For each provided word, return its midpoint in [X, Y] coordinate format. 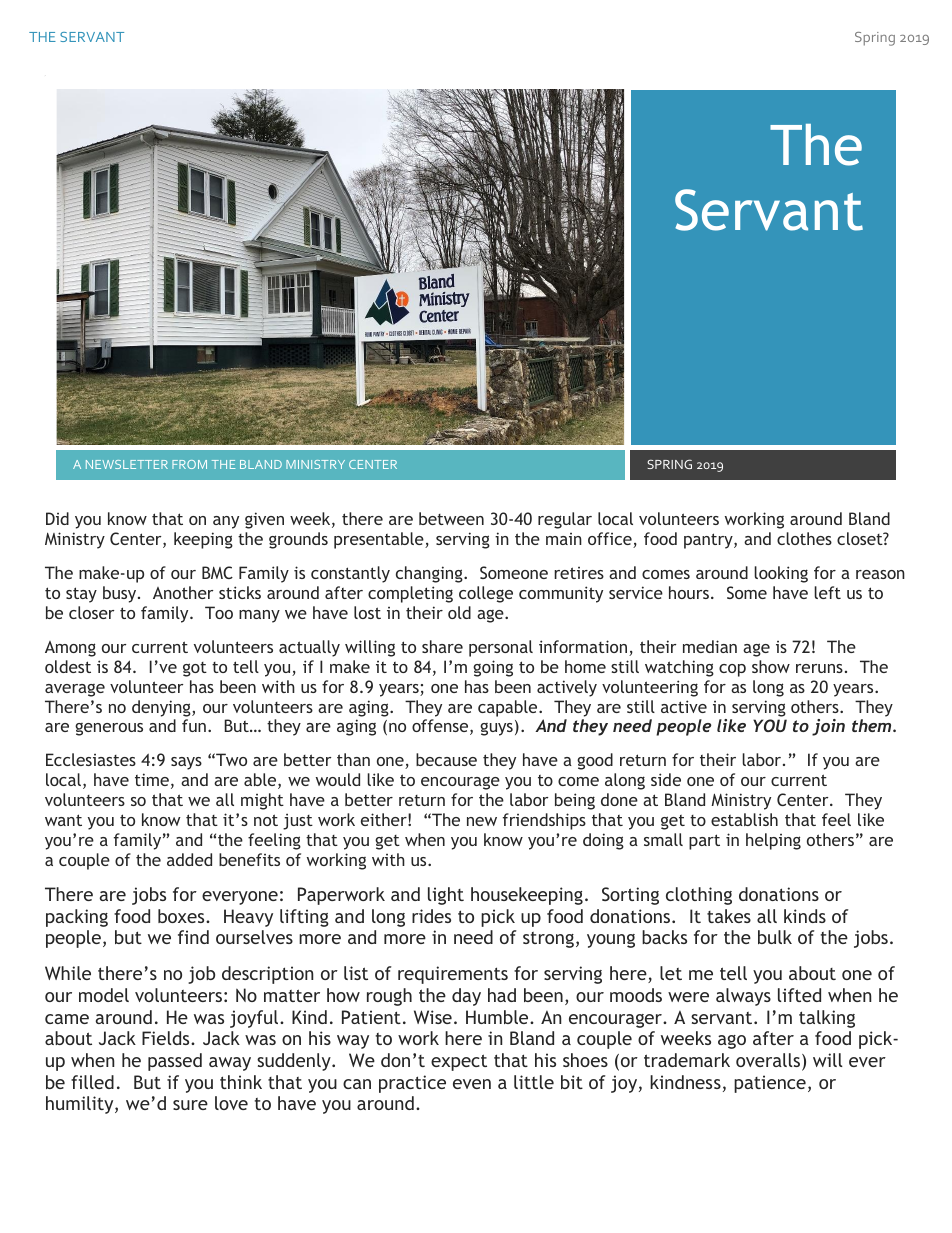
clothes [804, 538]
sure [190, 1105]
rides [431, 916]
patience [770, 1084]
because [446, 759]
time [152, 779]
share [442, 646]
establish [744, 819]
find [193, 937]
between [451, 518]
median [710, 646]
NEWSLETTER [127, 464]
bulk [775, 937]
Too [219, 612]
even [472, 1084]
